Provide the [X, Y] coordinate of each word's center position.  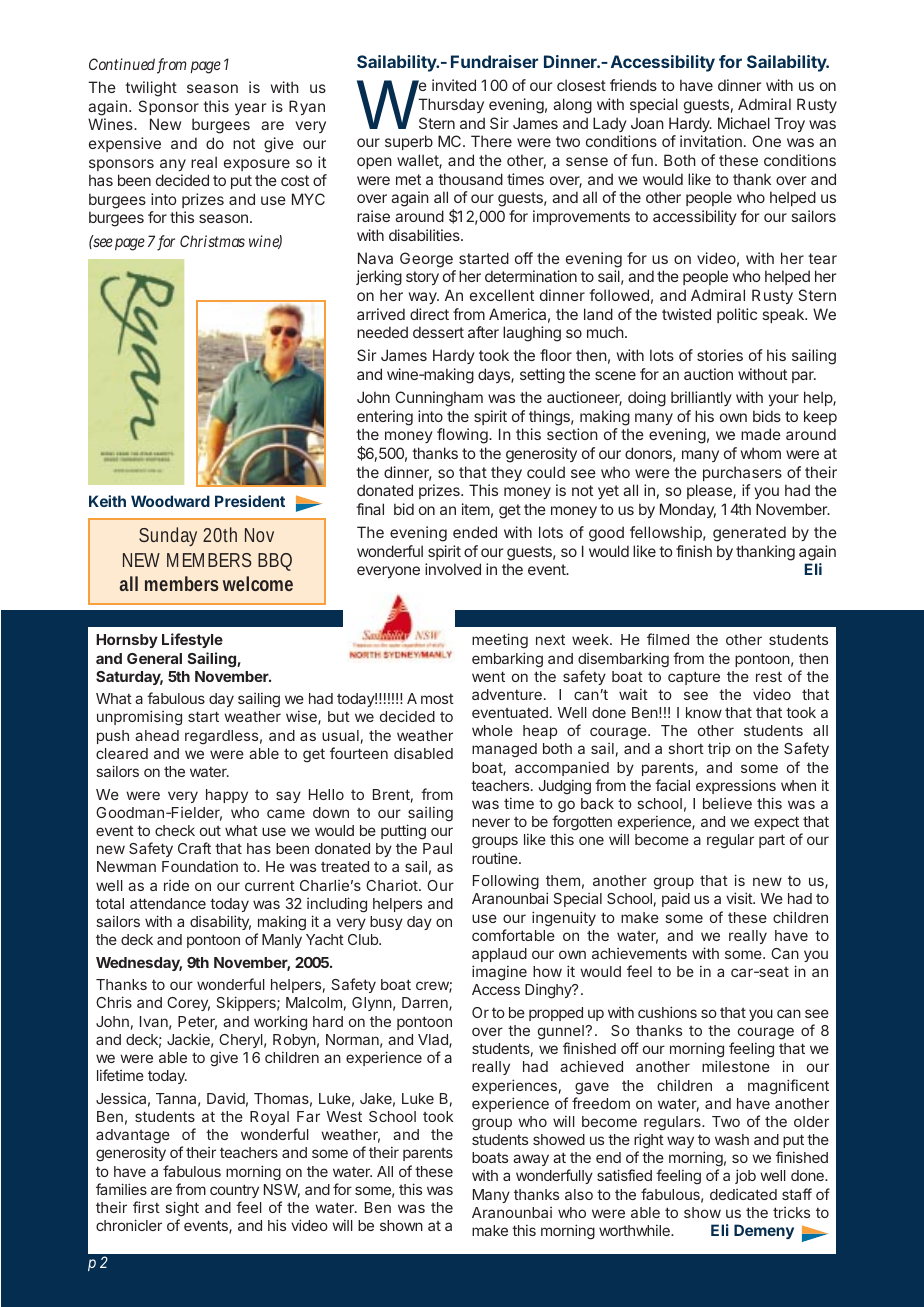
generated [749, 534]
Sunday [168, 536]
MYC [308, 199]
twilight [151, 89]
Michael [744, 123]
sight [182, 1209]
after [483, 332]
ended [475, 532]
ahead [157, 735]
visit [740, 898]
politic [737, 315]
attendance [168, 903]
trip [719, 749]
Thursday [451, 105]
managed [504, 750]
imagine [499, 973]
